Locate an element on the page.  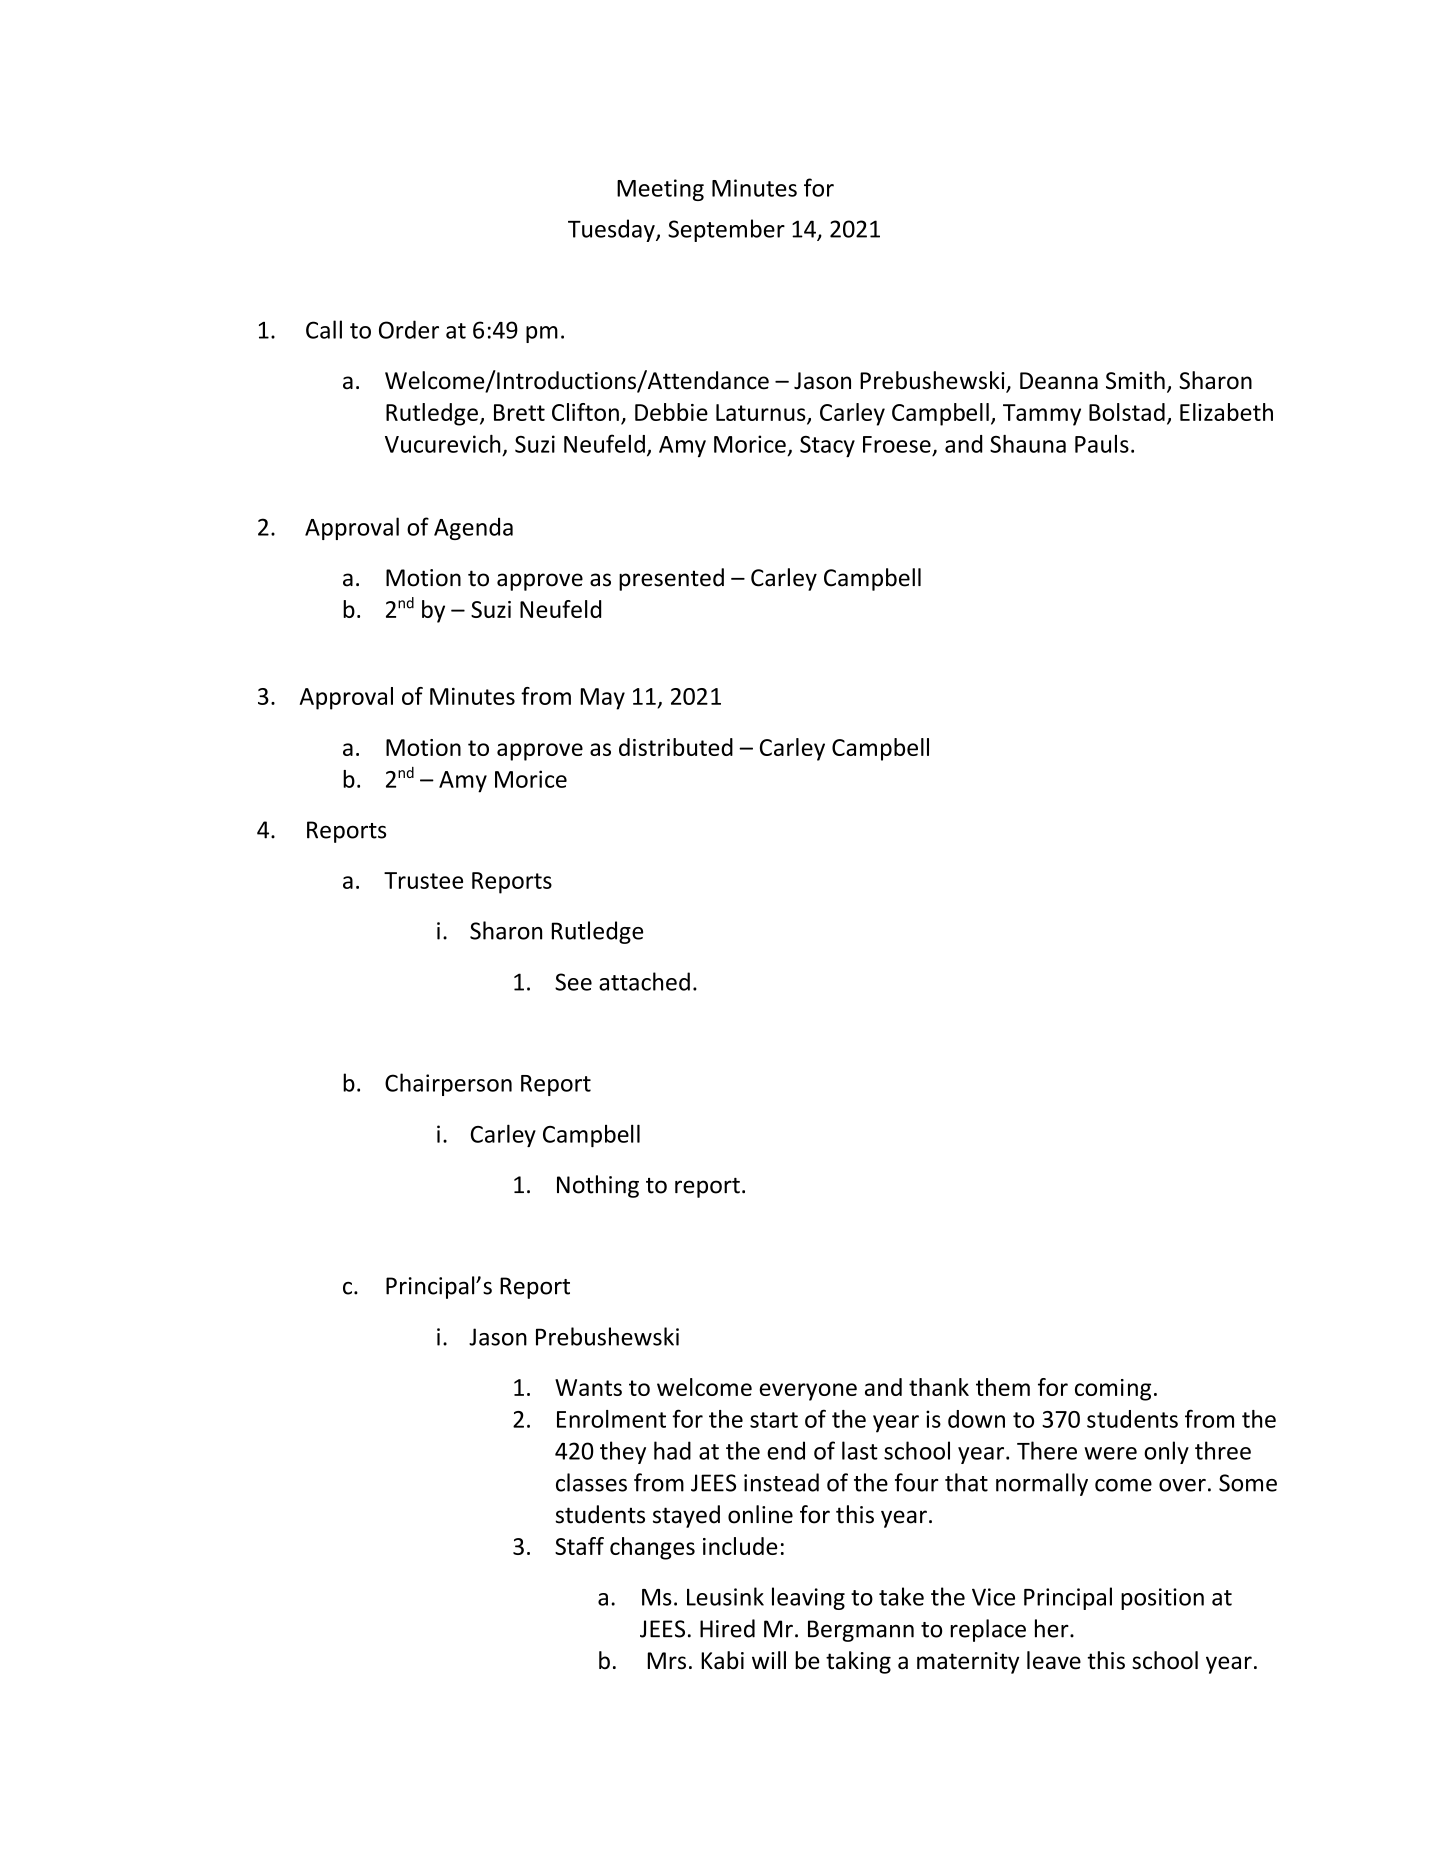
Order is located at coordinates (409, 329).
